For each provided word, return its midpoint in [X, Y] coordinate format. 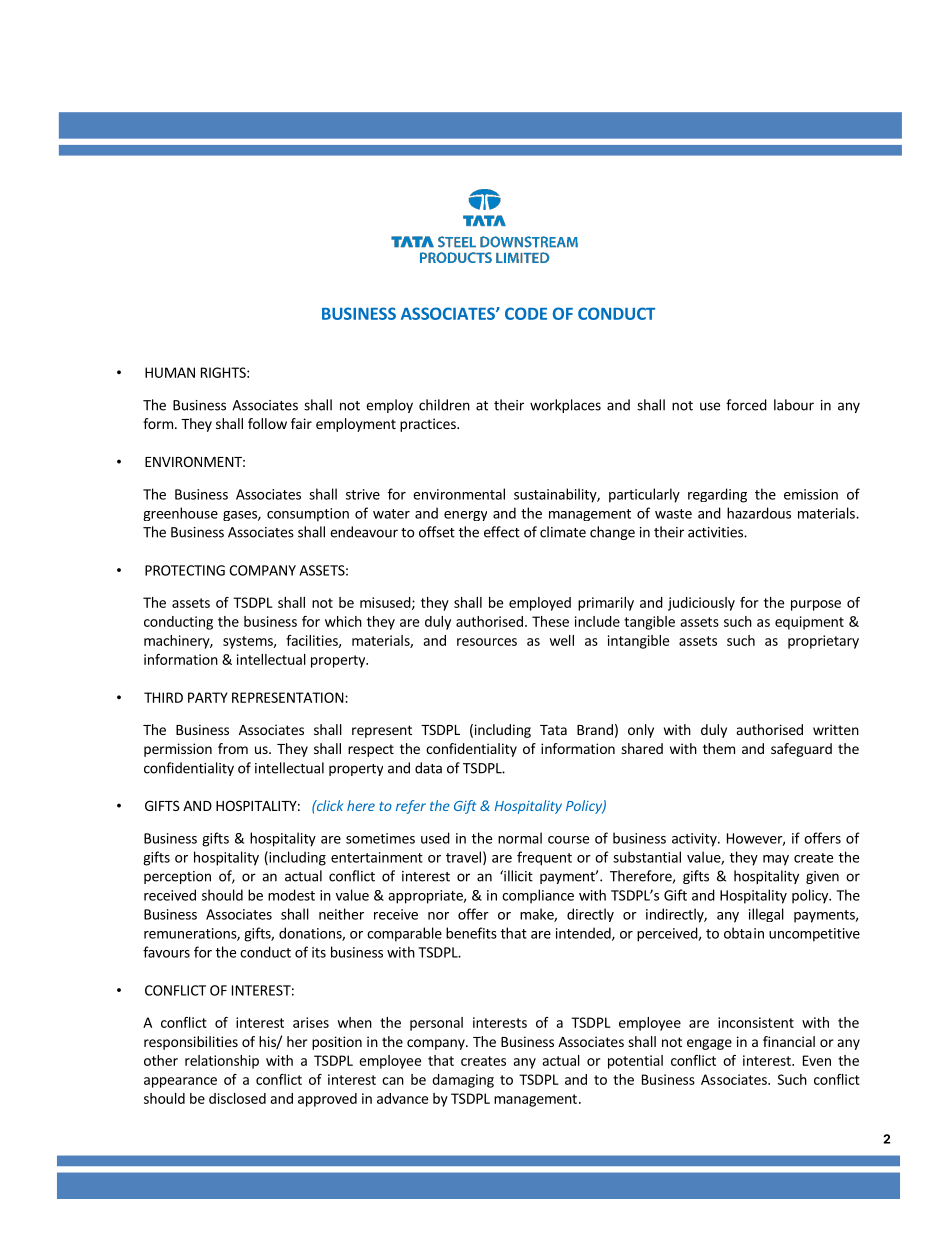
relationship [222, 1062]
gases [241, 516]
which [343, 621]
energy [465, 516]
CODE [526, 313]
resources [487, 642]
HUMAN [170, 372]
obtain [744, 933]
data [428, 768]
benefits [471, 933]
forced [746, 405]
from [233, 748]
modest [291, 895]
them [719, 748]
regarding [717, 495]
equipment [809, 623]
